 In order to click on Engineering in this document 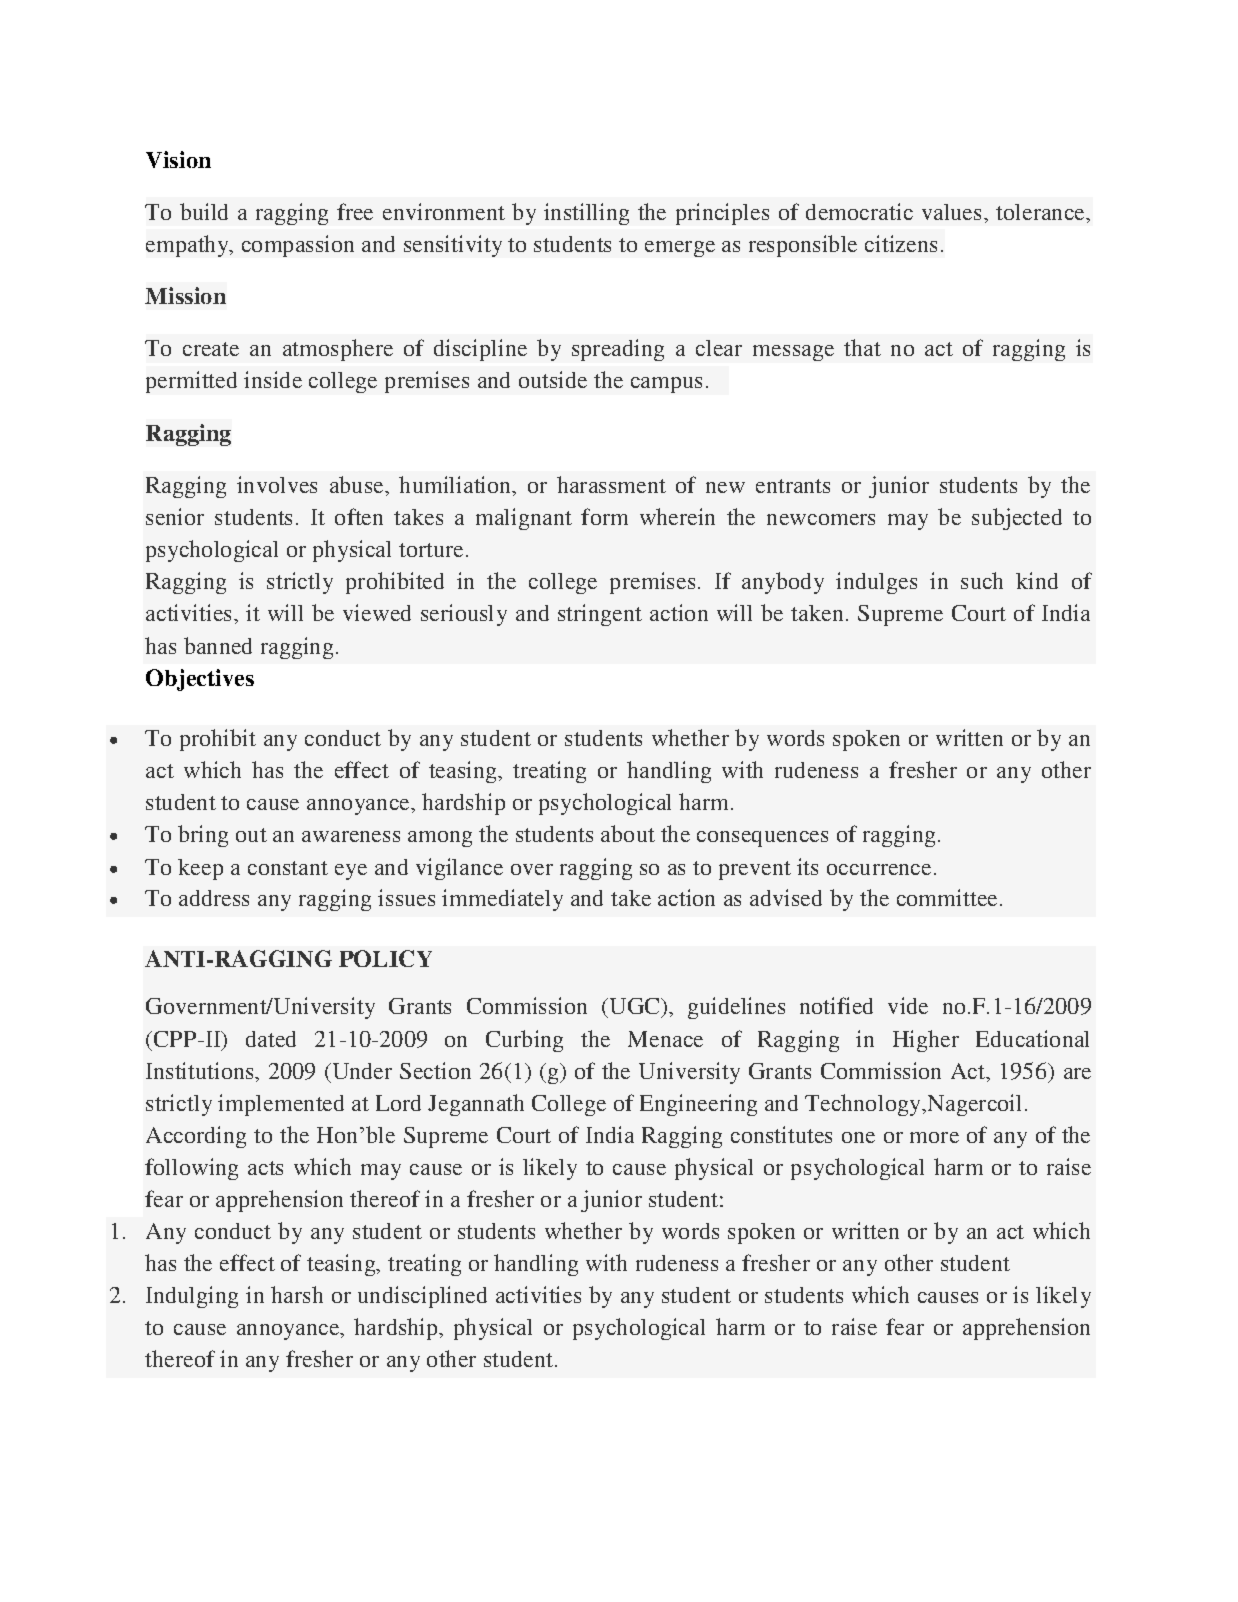, I will do `click(698, 1105)`.
